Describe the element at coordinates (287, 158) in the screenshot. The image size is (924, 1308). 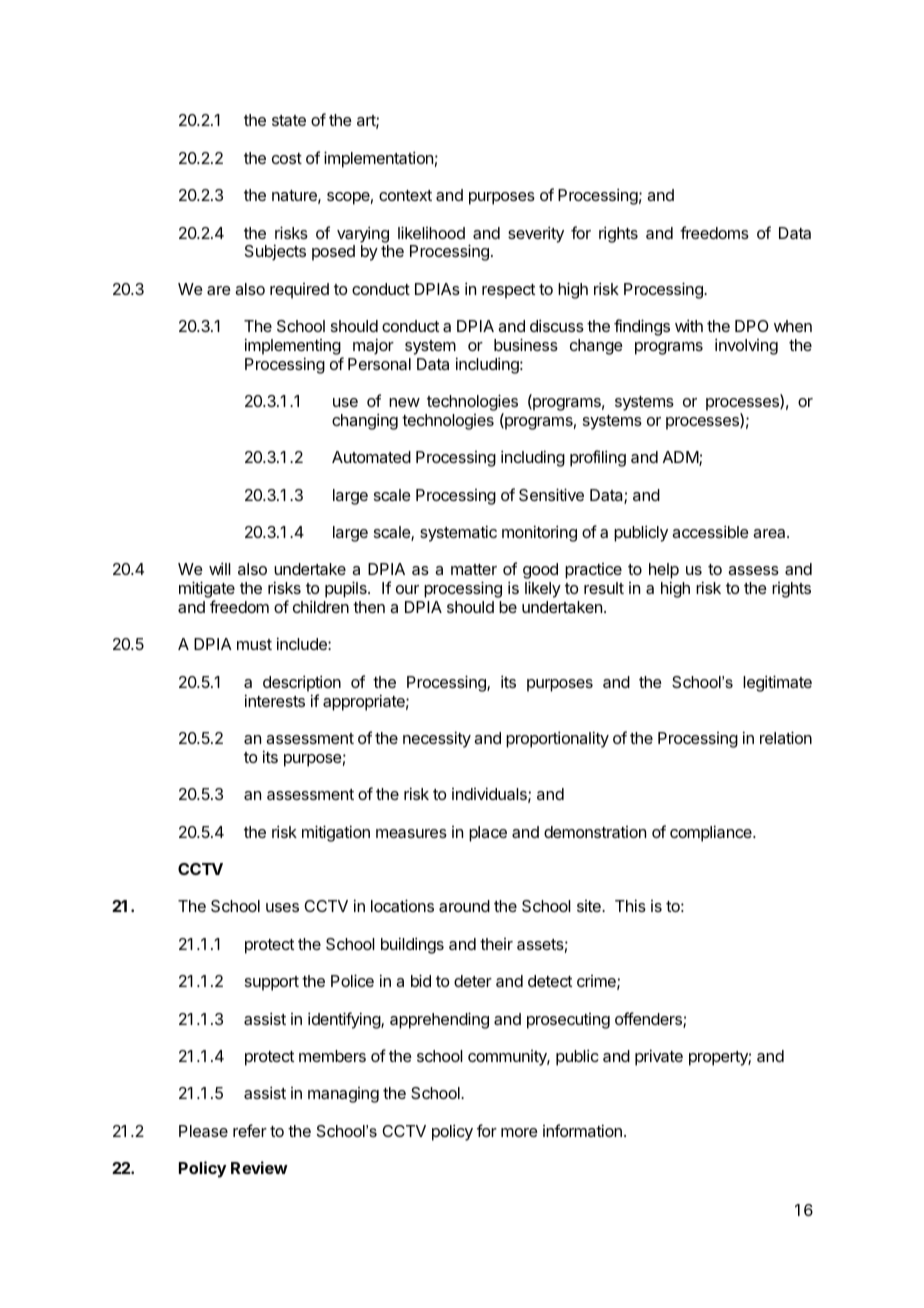
I see `cost` at that location.
